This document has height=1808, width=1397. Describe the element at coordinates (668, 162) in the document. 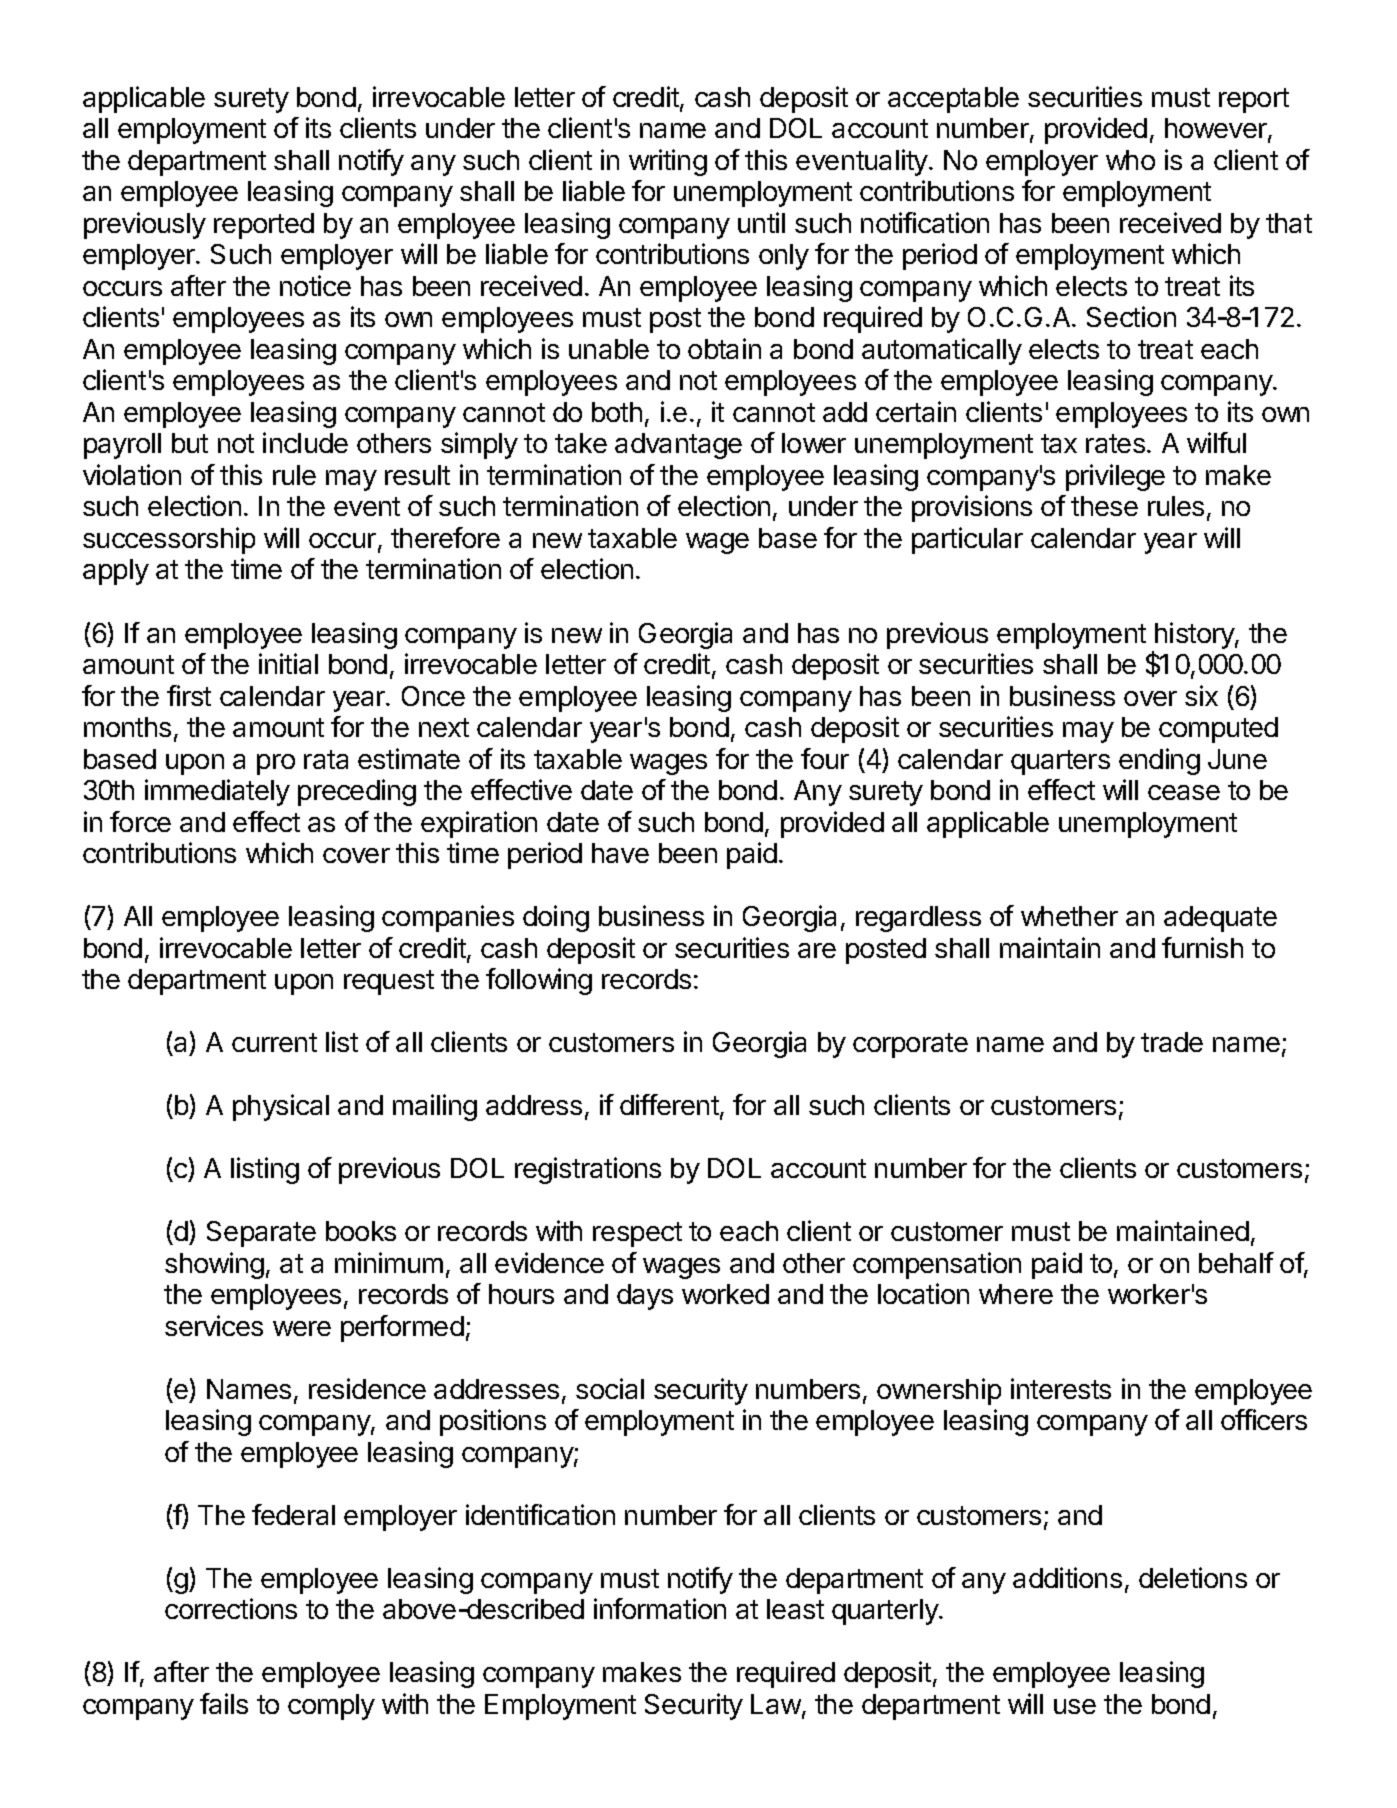

I see `writing` at that location.
